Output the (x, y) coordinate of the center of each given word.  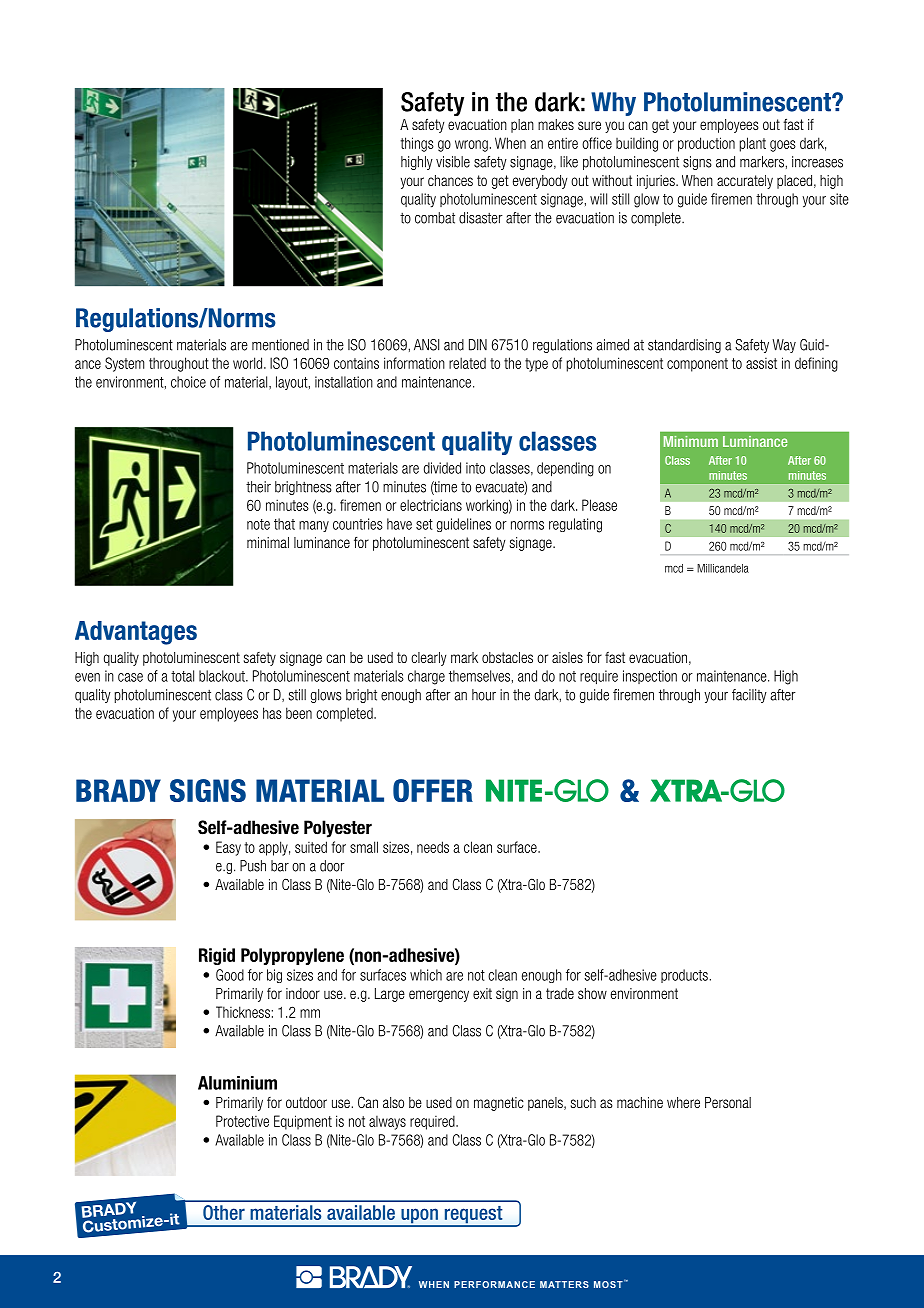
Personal (728, 1102)
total (182, 676)
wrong (471, 146)
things (417, 144)
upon (419, 1217)
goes (783, 146)
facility (749, 696)
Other (224, 1212)
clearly (428, 659)
